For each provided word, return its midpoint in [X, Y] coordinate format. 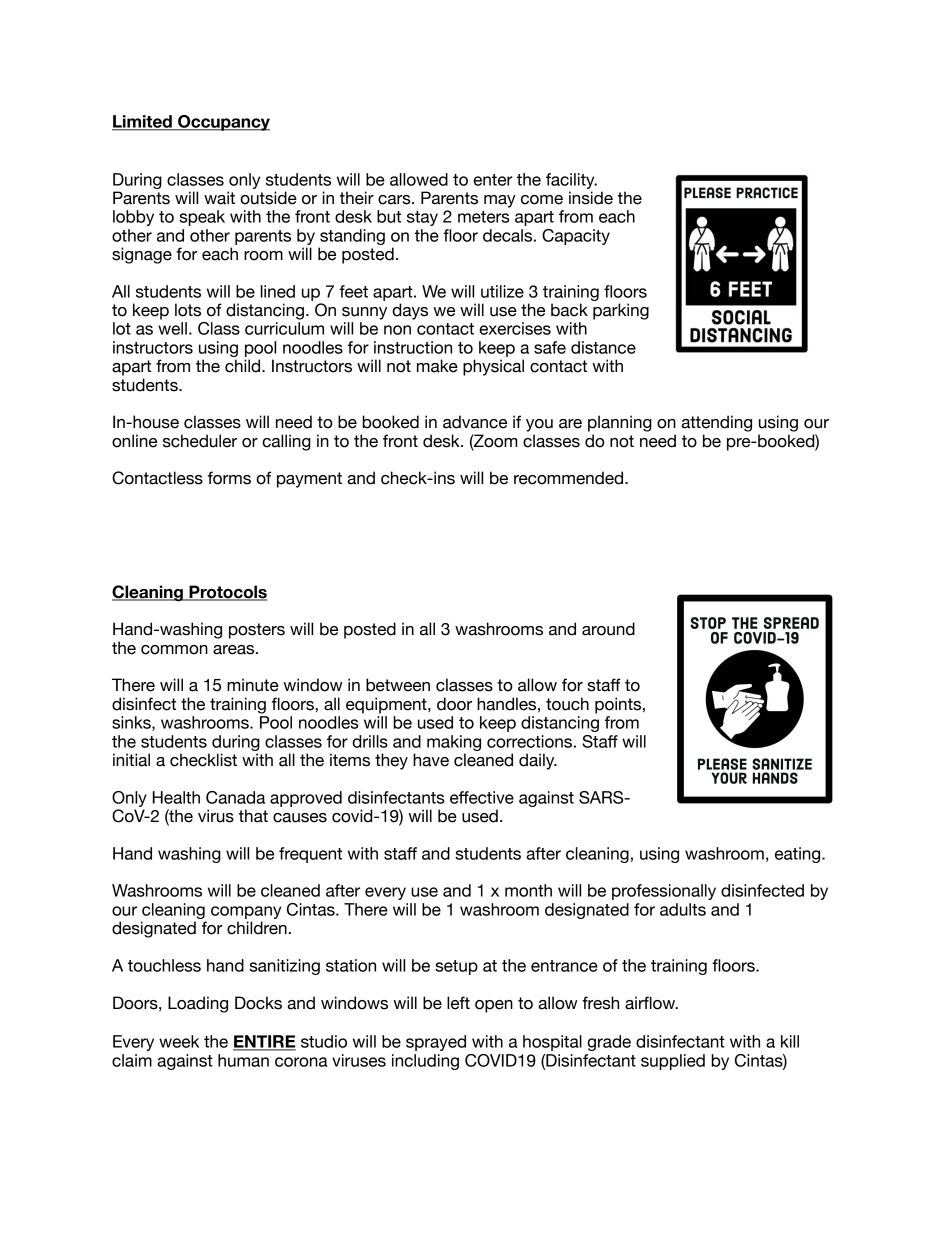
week [179, 1041]
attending [716, 423]
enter [493, 180]
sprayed [436, 1043]
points [619, 705]
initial [131, 760]
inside [591, 198]
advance [475, 422]
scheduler [200, 441]
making [454, 743]
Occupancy [223, 123]
